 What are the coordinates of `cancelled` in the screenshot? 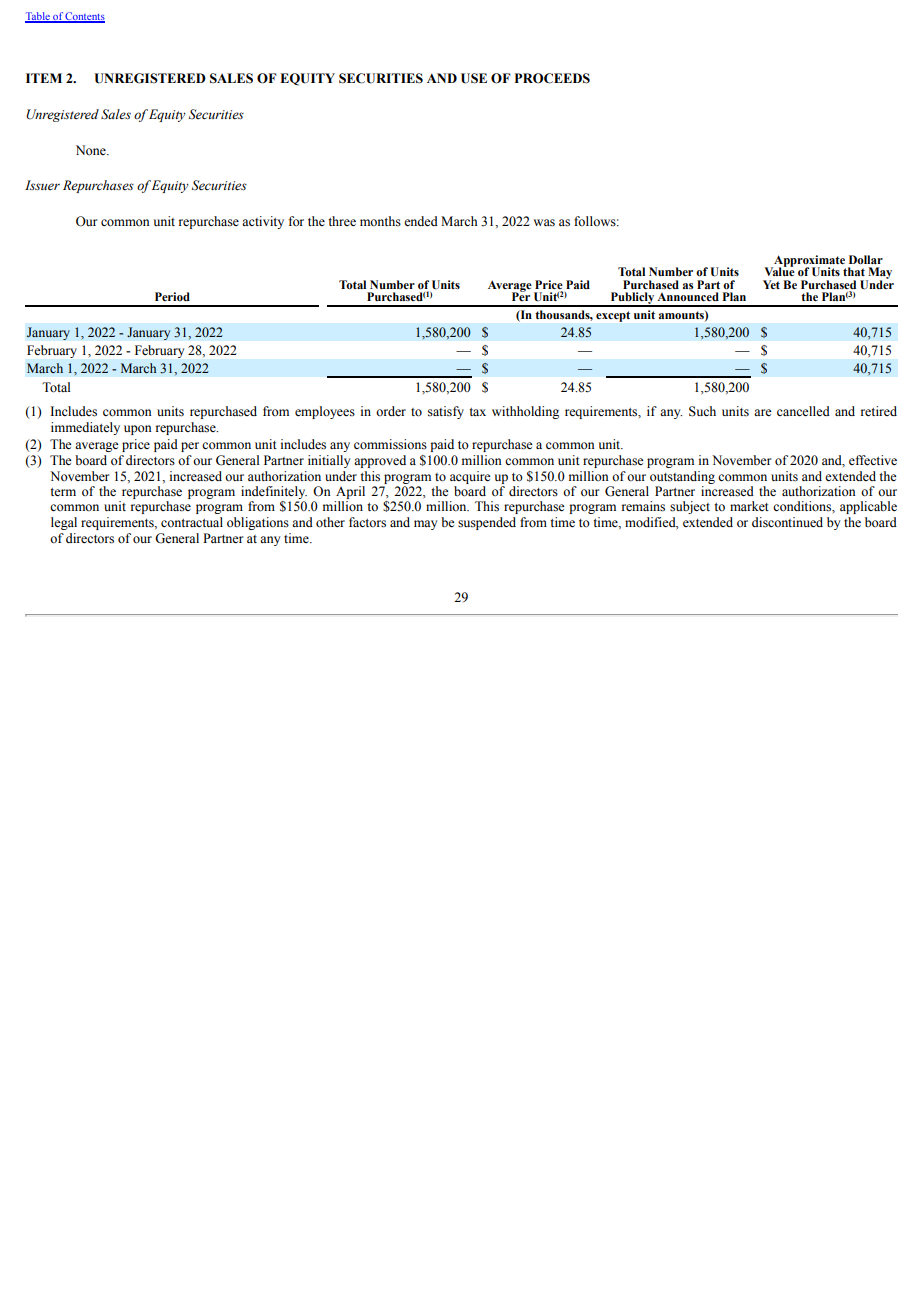 It's located at (803, 411).
